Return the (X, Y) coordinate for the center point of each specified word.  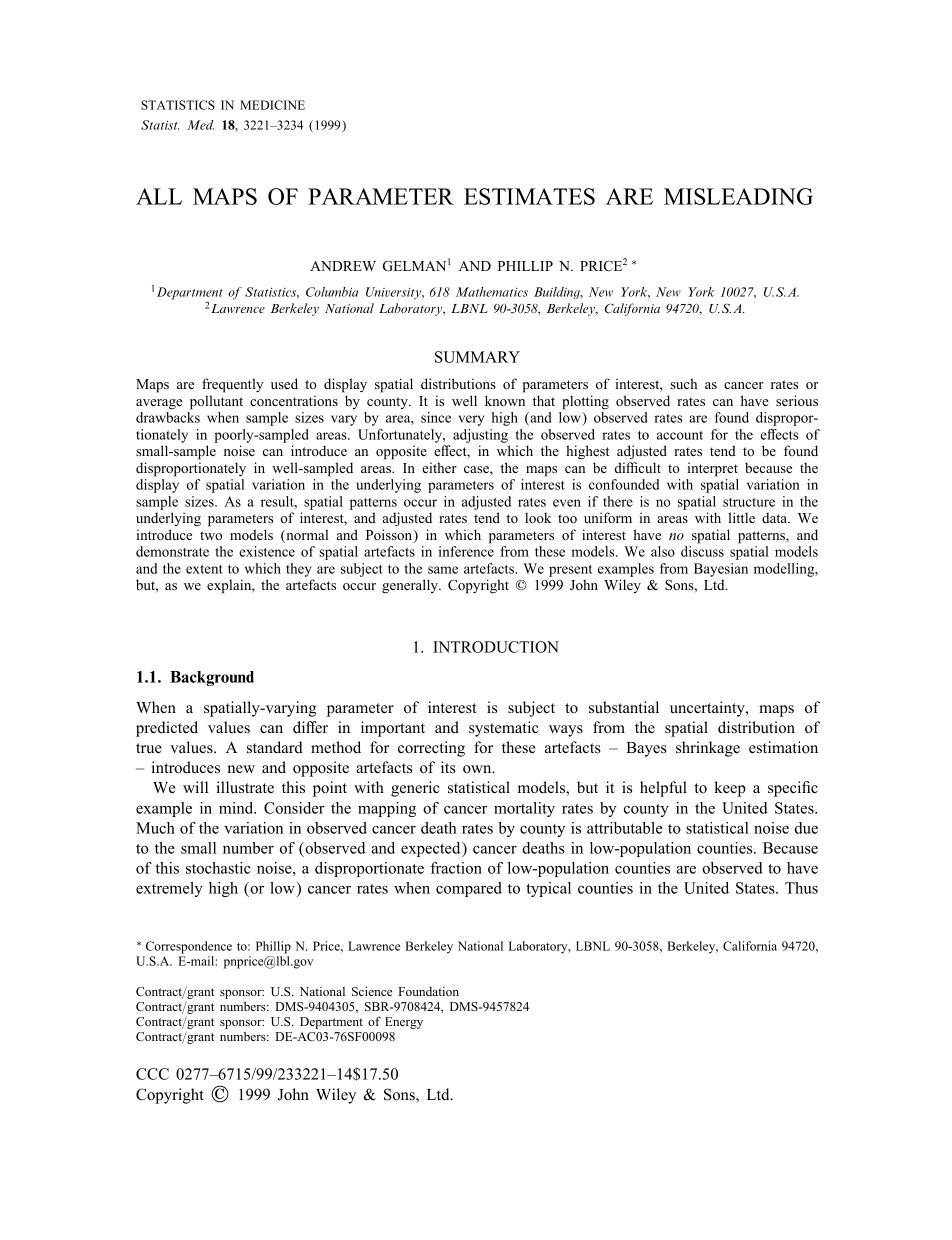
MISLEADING (738, 196)
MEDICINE (272, 105)
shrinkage (708, 749)
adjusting (480, 436)
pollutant (216, 402)
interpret (713, 469)
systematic (504, 729)
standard (275, 747)
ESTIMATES (529, 196)
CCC (152, 1074)
